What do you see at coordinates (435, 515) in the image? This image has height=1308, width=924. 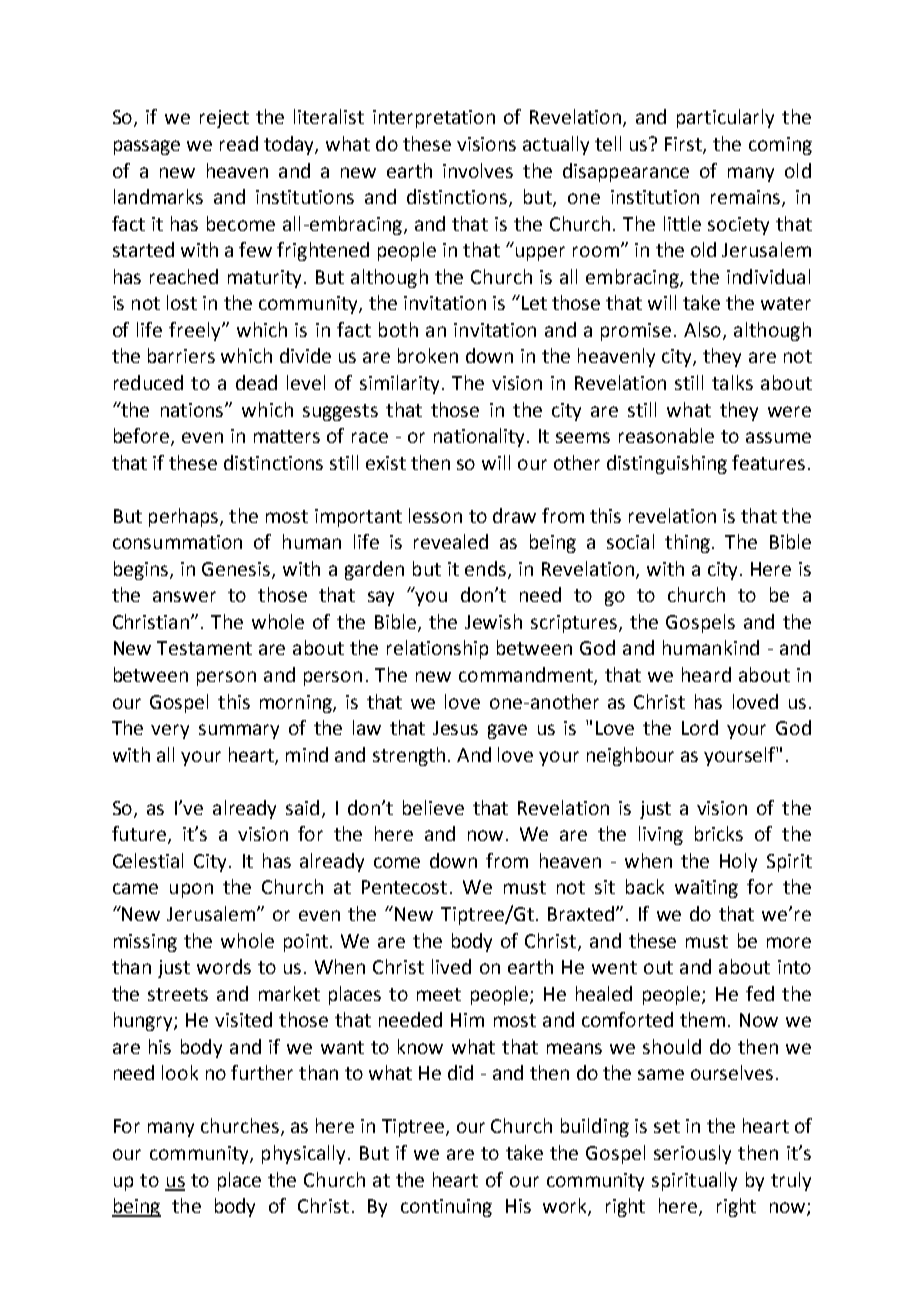 I see `lesson` at bounding box center [435, 515].
